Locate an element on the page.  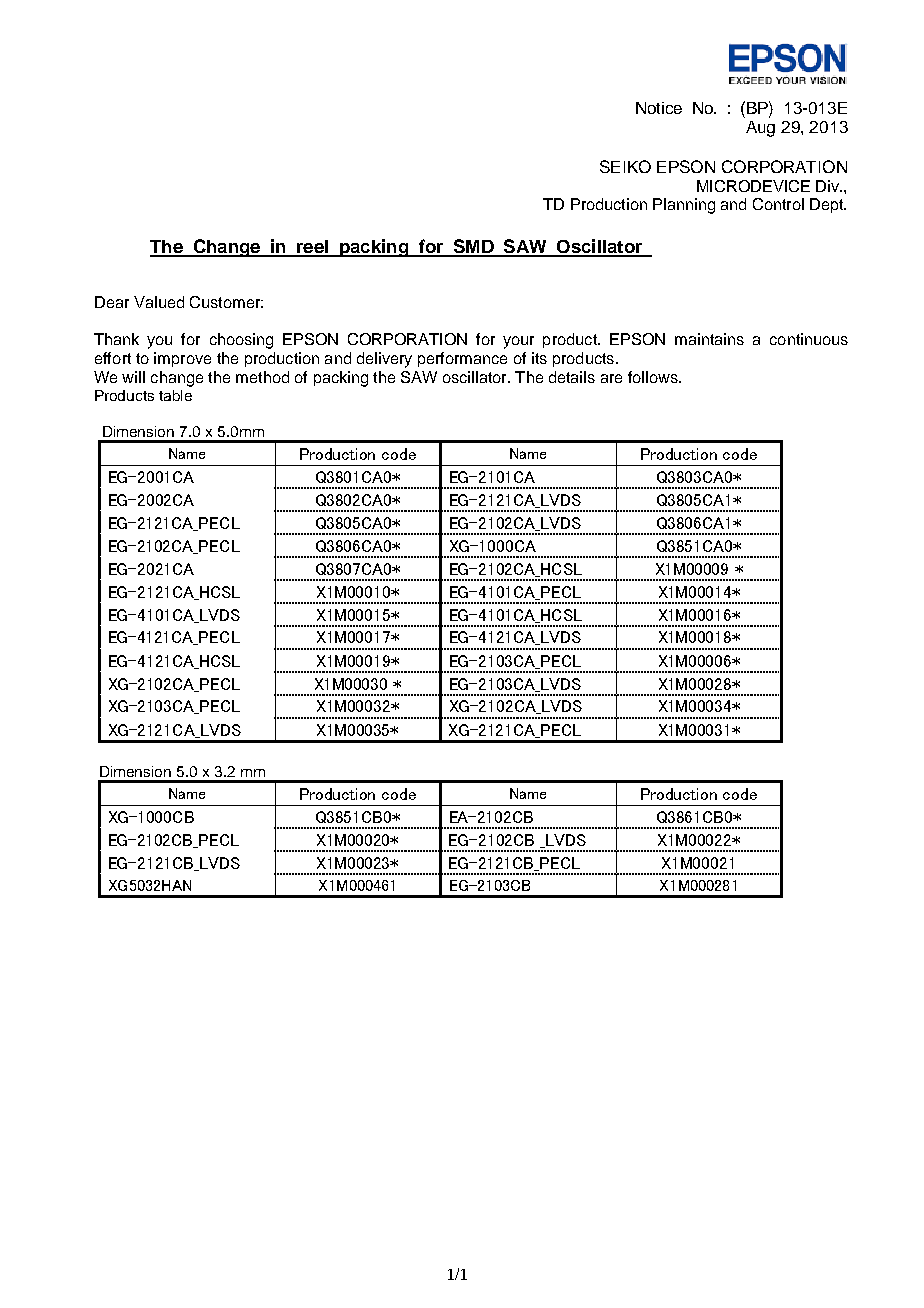
SMD is located at coordinates (473, 247).
